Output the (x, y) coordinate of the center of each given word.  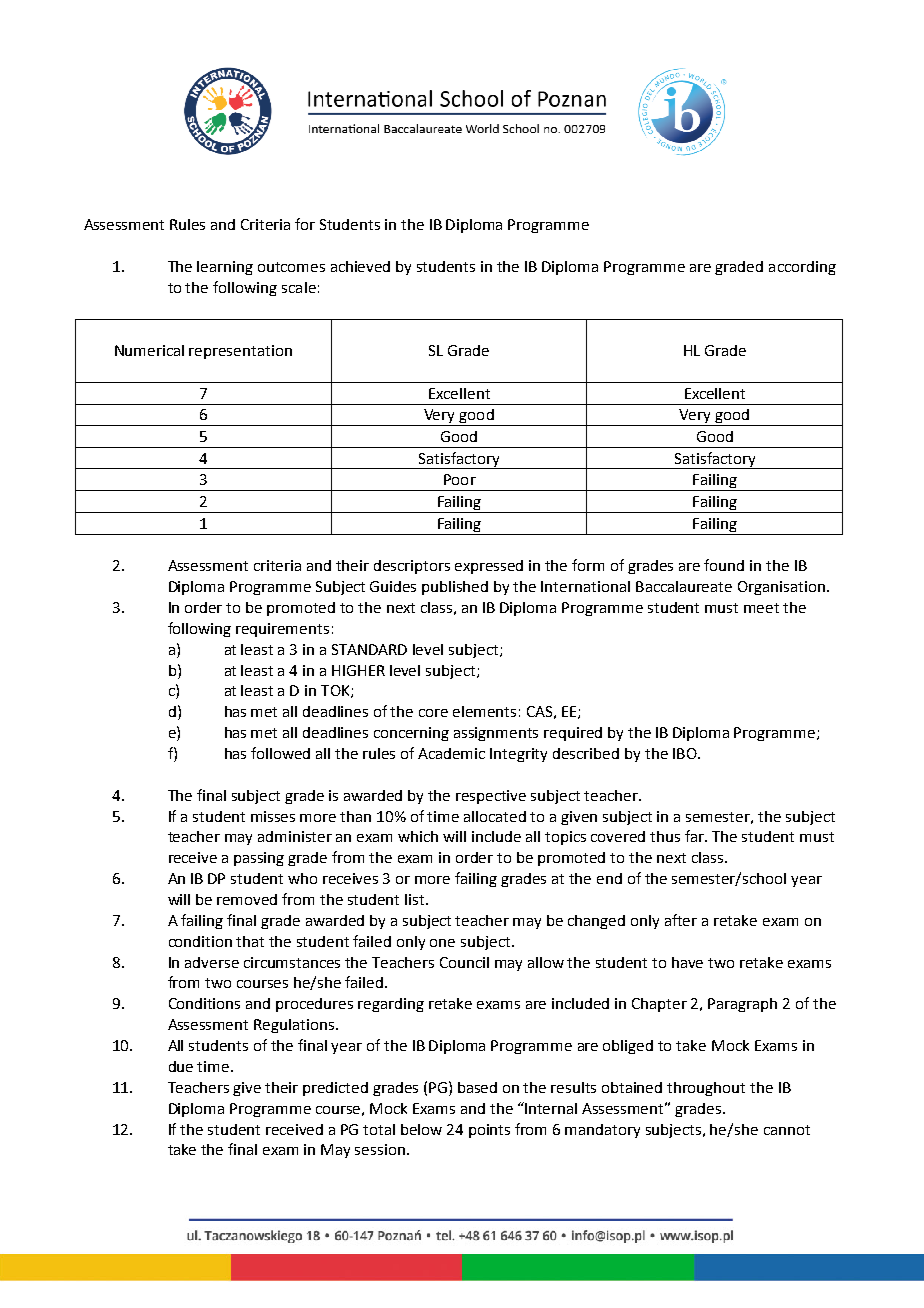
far (696, 836)
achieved (360, 266)
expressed (489, 567)
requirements (282, 630)
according (802, 268)
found (724, 565)
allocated (495, 816)
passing (259, 859)
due (181, 1066)
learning (225, 268)
